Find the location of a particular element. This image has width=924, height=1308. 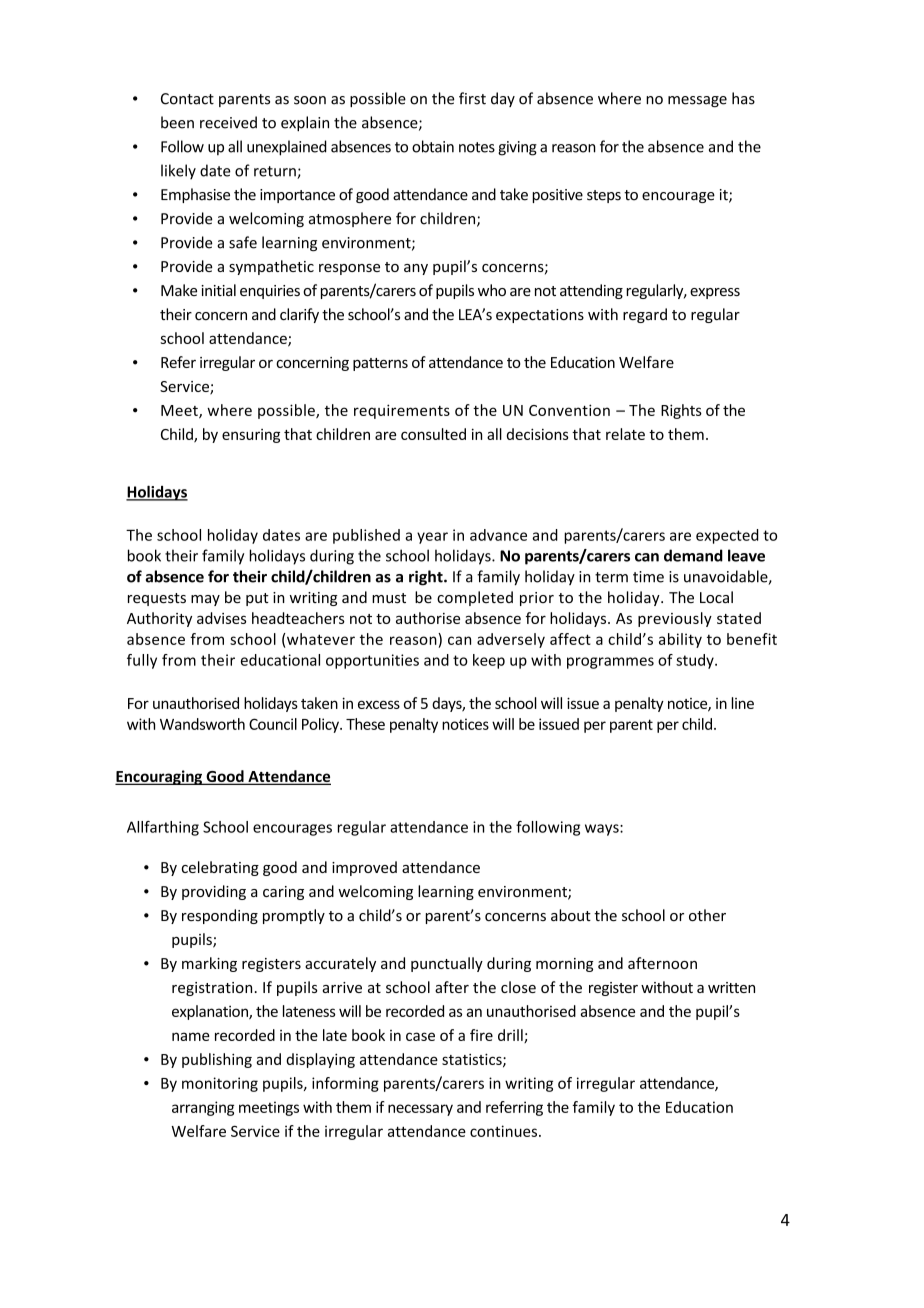

previously is located at coordinates (675, 619).
